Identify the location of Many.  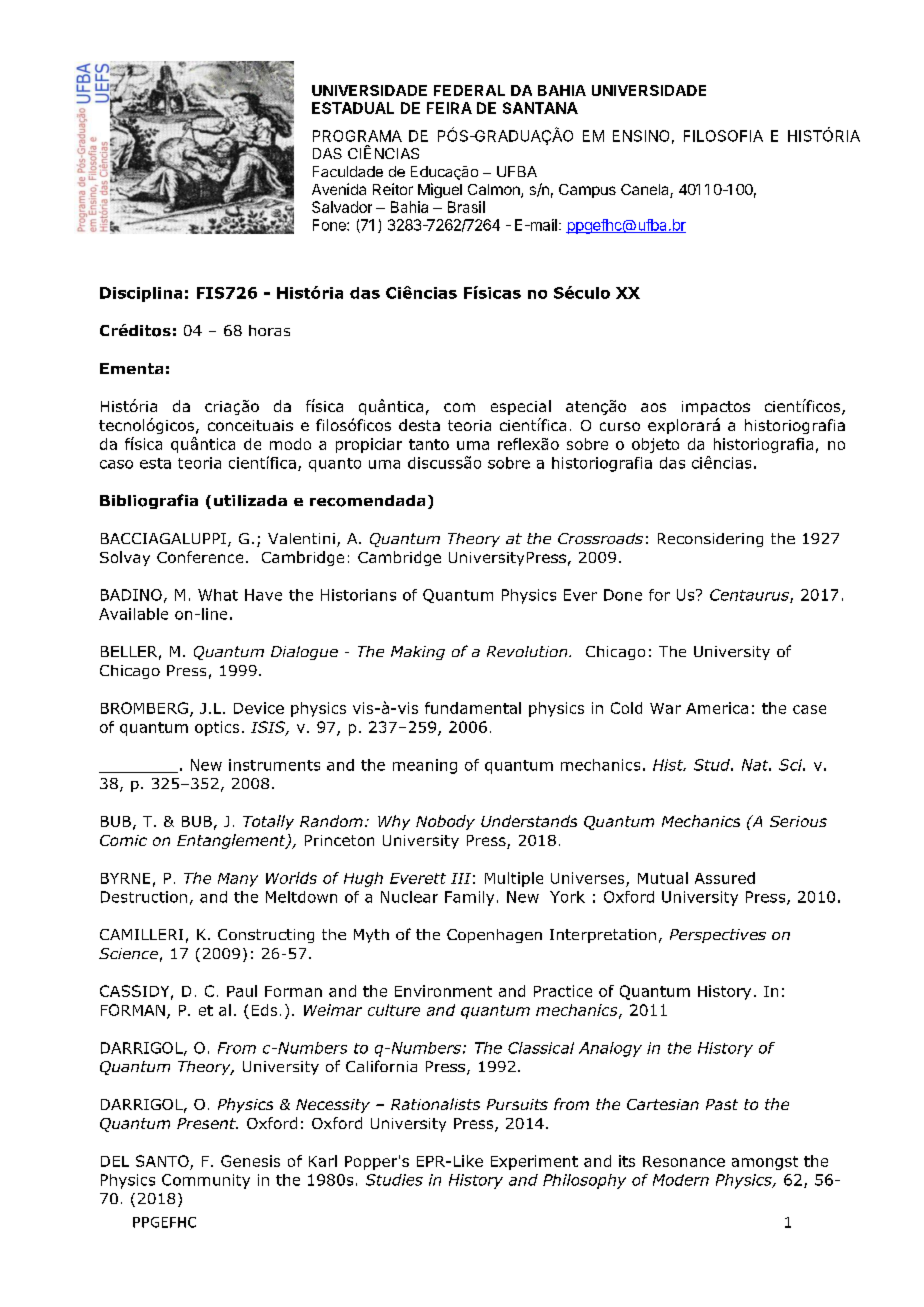
(238, 880).
